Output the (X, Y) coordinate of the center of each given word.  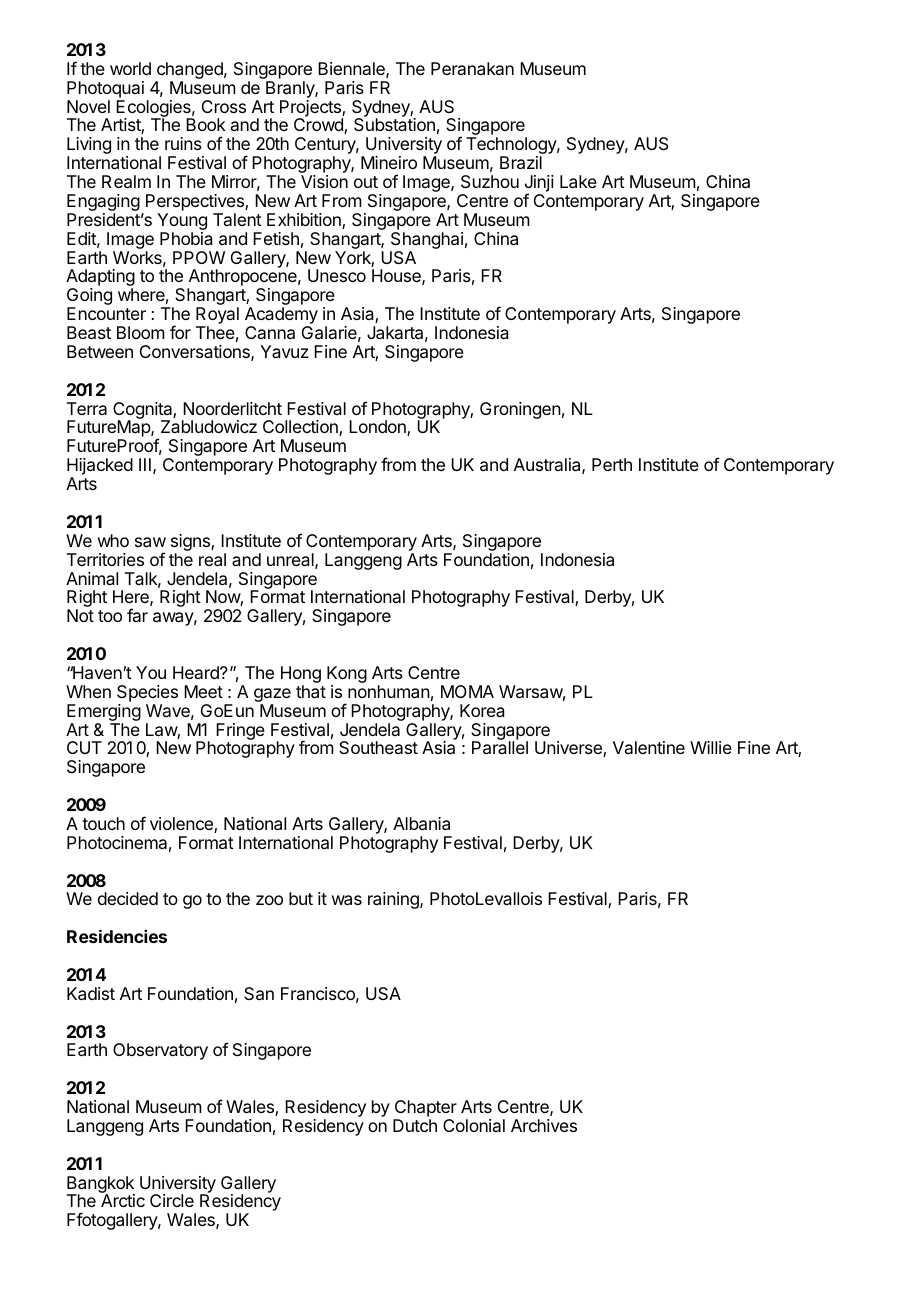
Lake (578, 181)
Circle (172, 1200)
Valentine (649, 747)
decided (128, 898)
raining (394, 900)
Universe (569, 749)
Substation (394, 124)
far (137, 615)
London (378, 428)
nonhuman (389, 691)
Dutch (415, 1125)
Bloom (141, 332)
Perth (612, 464)
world (130, 68)
